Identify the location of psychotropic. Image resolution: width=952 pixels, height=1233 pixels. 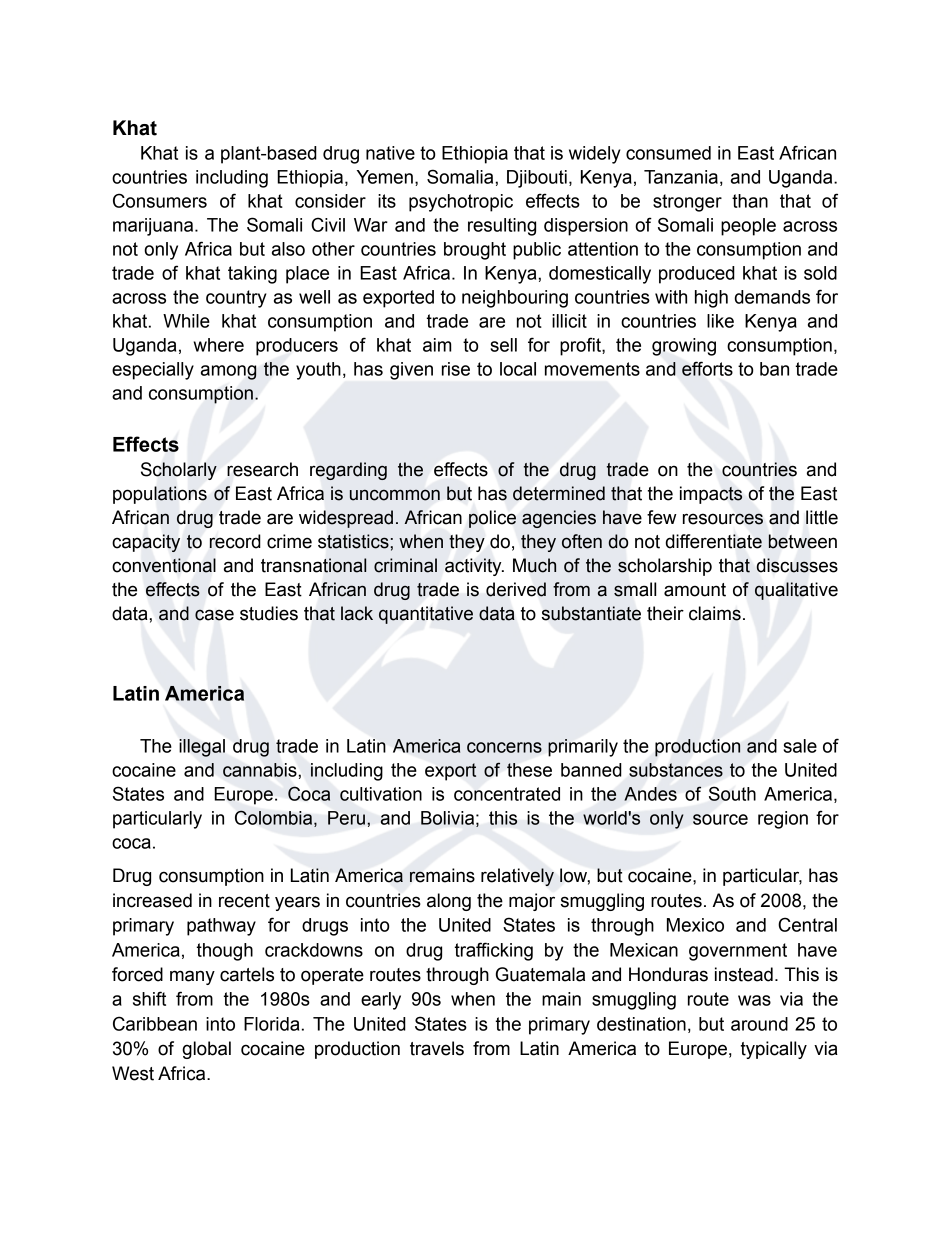
(461, 203).
